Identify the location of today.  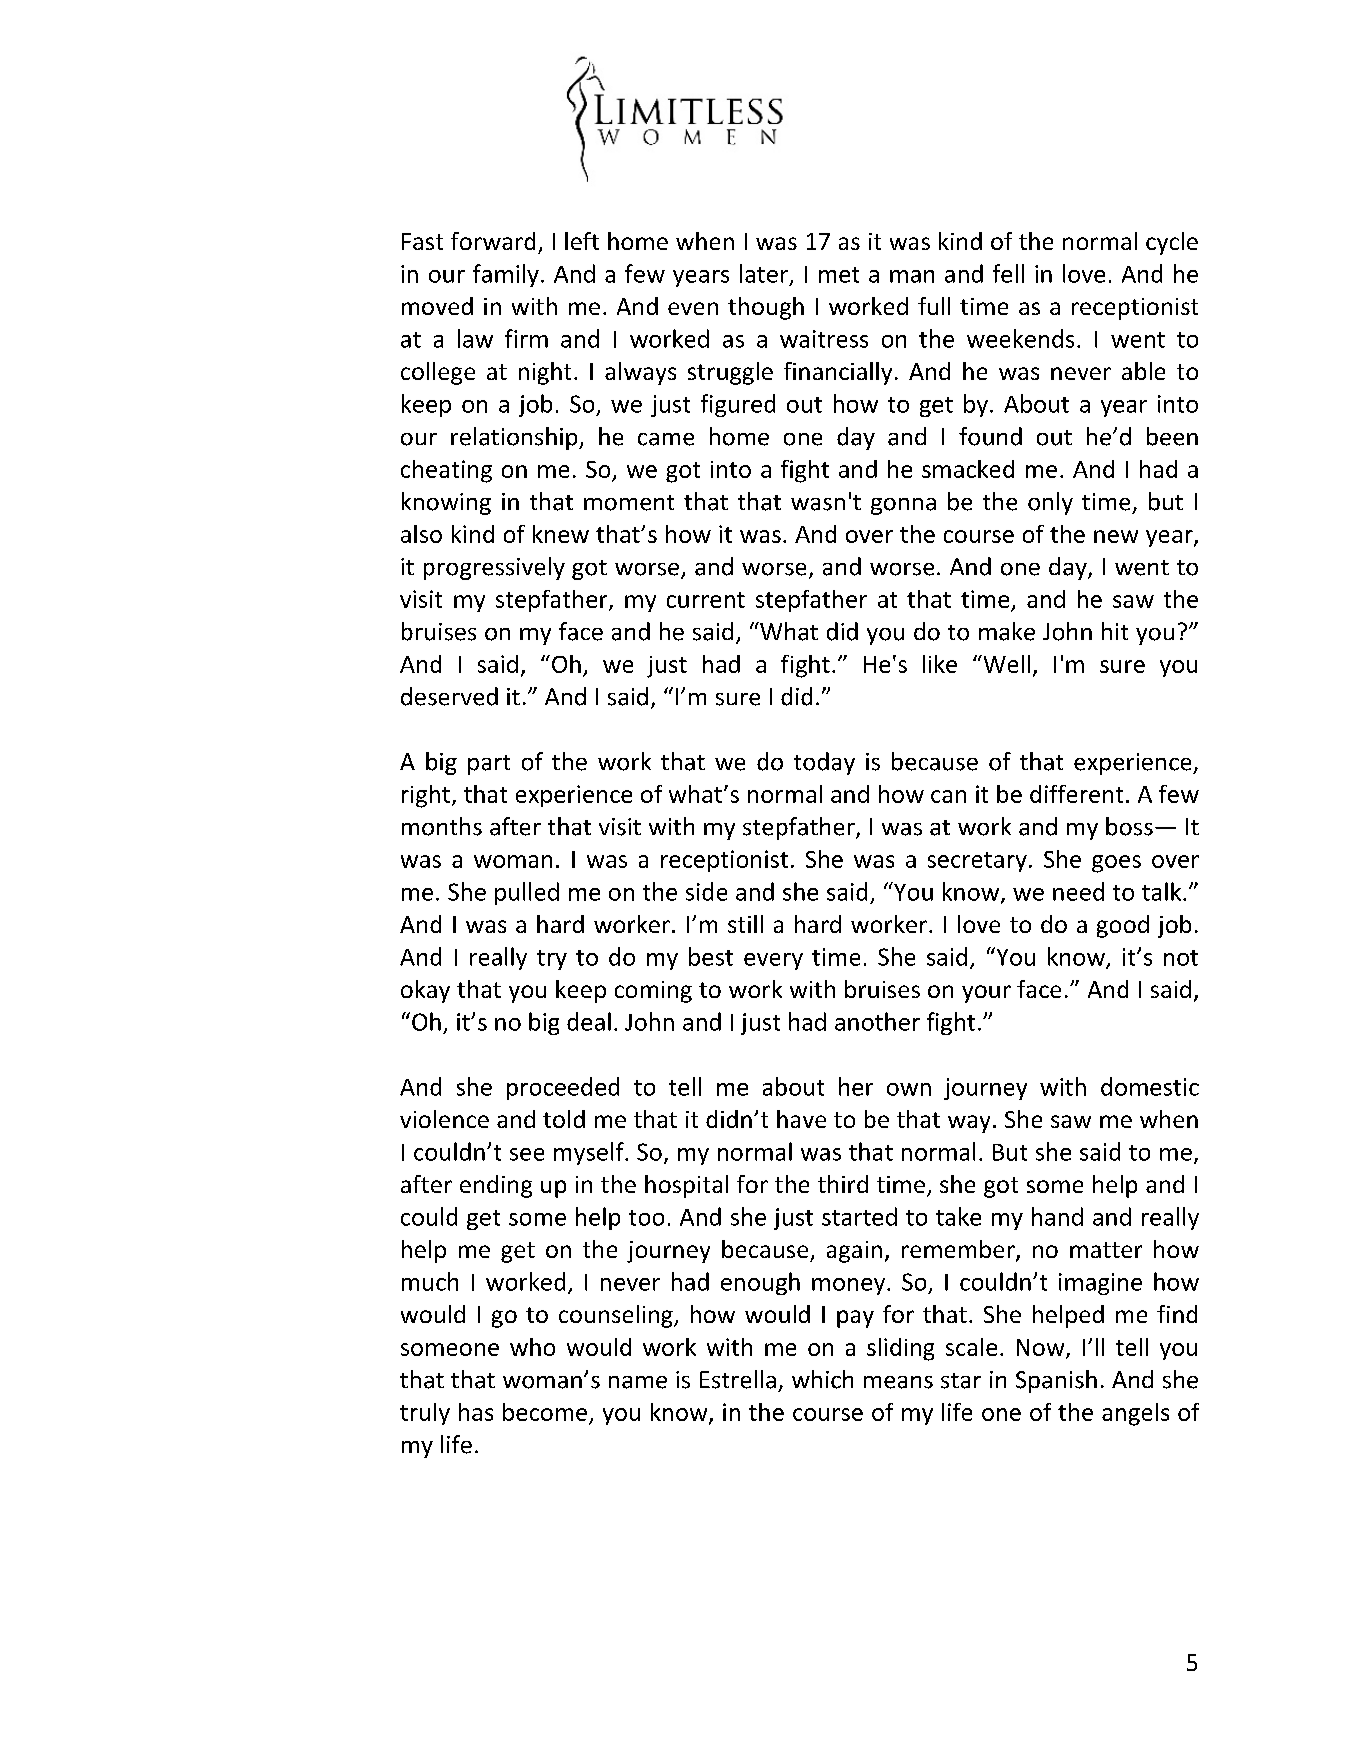
(824, 763).
